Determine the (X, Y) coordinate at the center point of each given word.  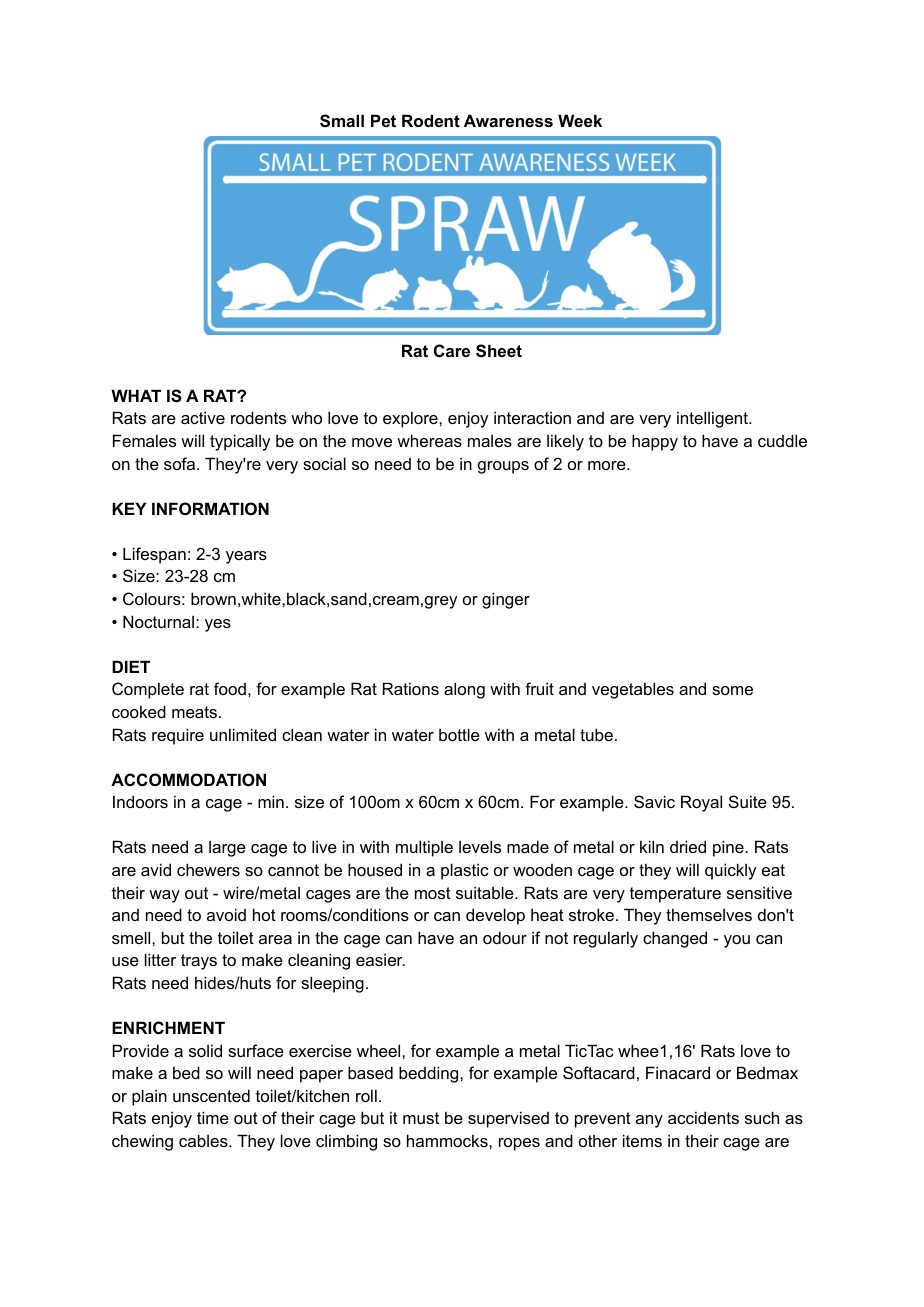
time (213, 1117)
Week (580, 120)
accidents (703, 1117)
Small (342, 121)
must (421, 1118)
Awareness (508, 120)
